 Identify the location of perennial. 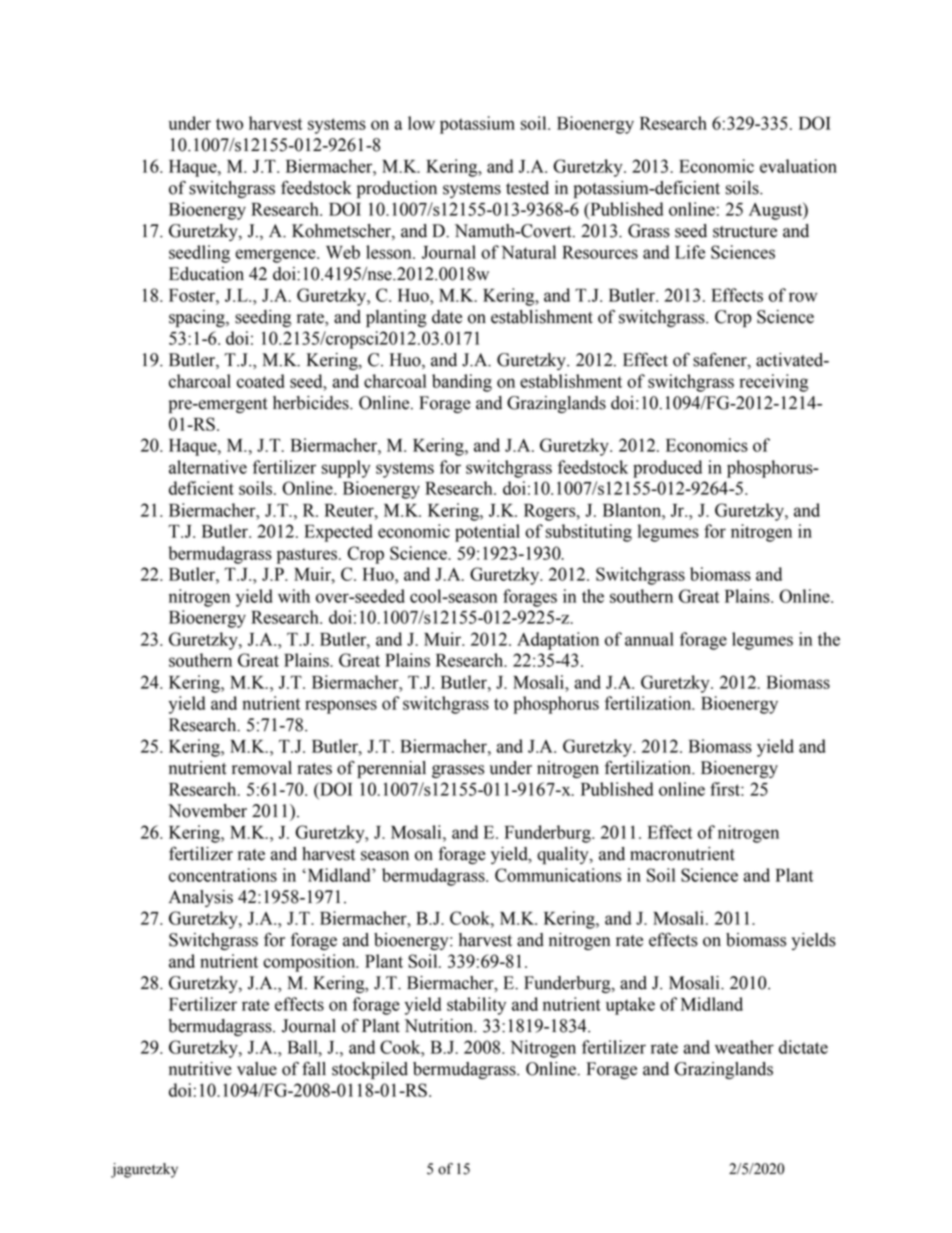
(391, 769).
